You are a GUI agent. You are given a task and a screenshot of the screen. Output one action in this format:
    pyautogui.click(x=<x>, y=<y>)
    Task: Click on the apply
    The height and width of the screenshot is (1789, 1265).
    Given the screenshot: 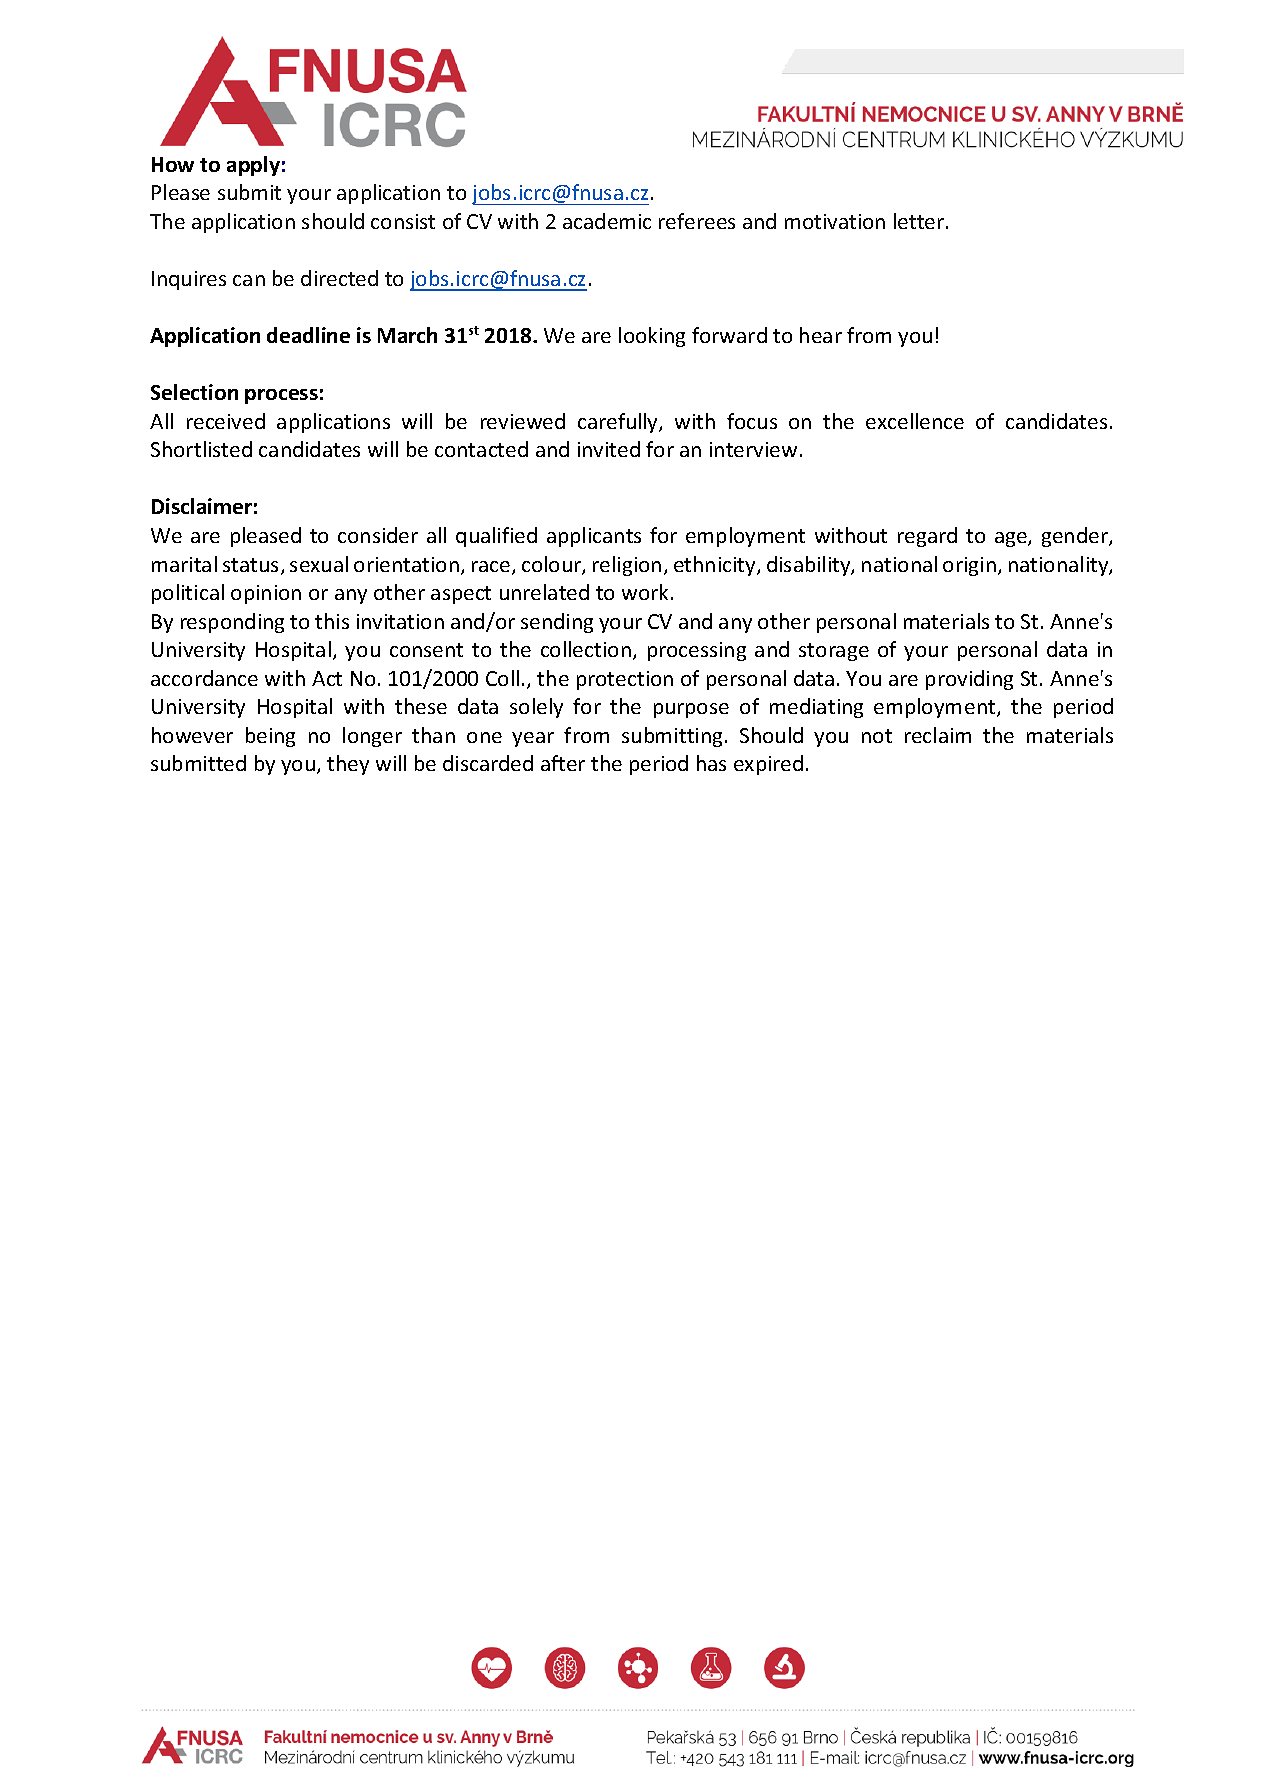 What is the action you would take?
    pyautogui.click(x=253, y=166)
